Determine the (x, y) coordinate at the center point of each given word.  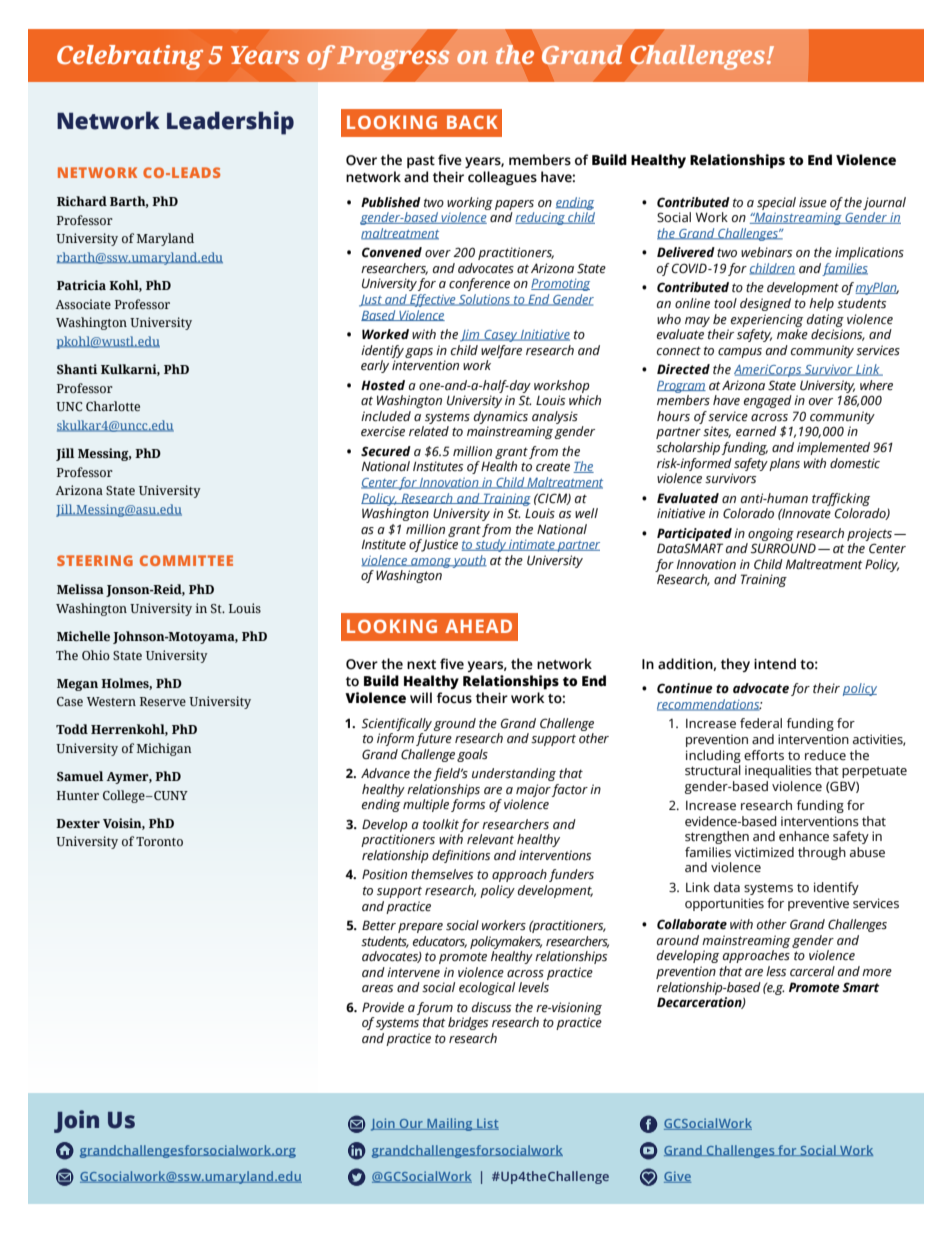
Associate (83, 304)
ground (454, 724)
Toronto (159, 841)
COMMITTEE (186, 560)
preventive (818, 904)
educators (440, 942)
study (491, 545)
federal (761, 723)
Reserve (163, 701)
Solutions (485, 300)
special (776, 203)
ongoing (771, 534)
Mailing (450, 1124)
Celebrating (130, 57)
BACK (472, 122)
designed (765, 304)
